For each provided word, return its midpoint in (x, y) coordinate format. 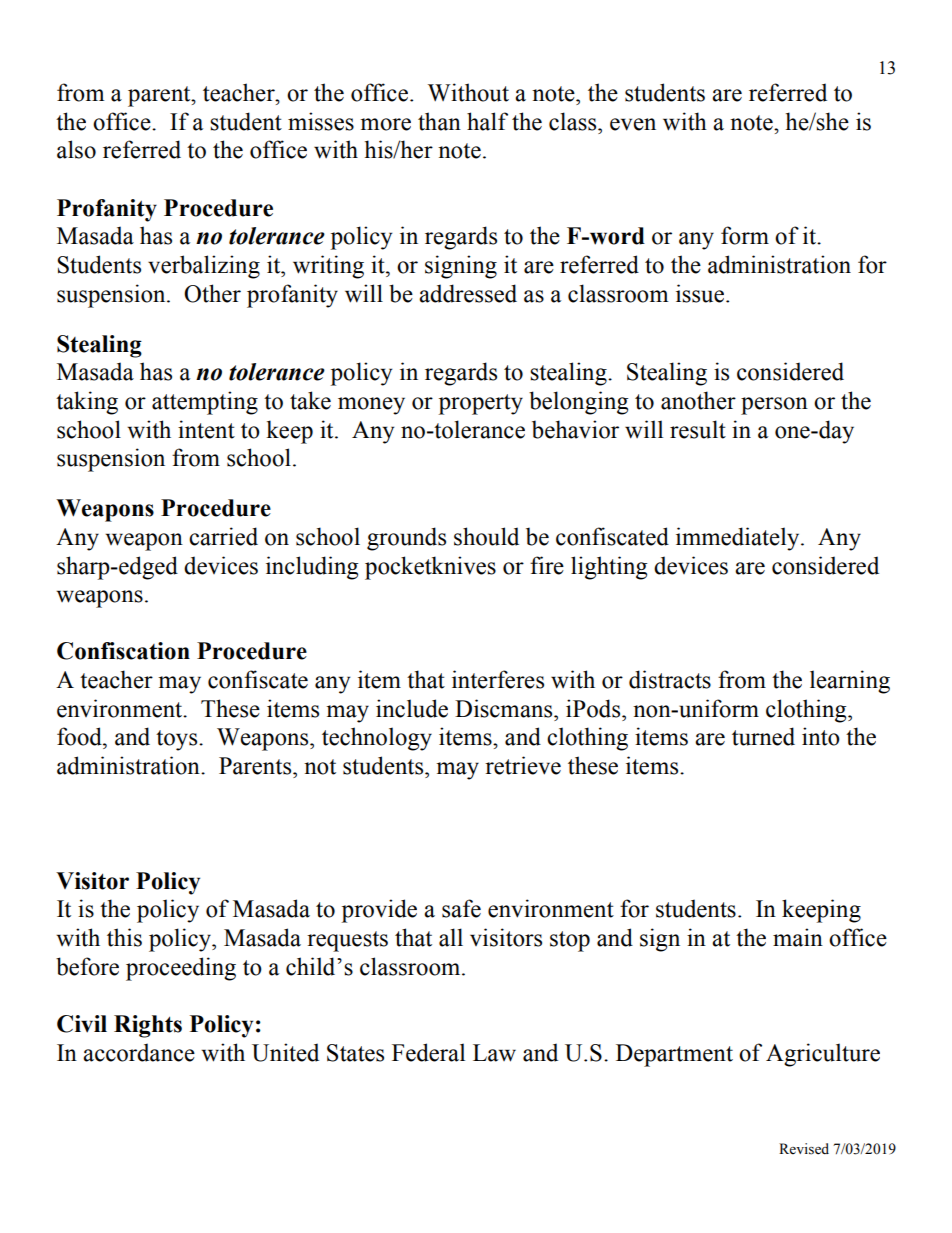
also (76, 149)
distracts (670, 679)
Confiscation (123, 651)
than (439, 121)
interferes (498, 679)
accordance (139, 1052)
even (633, 124)
